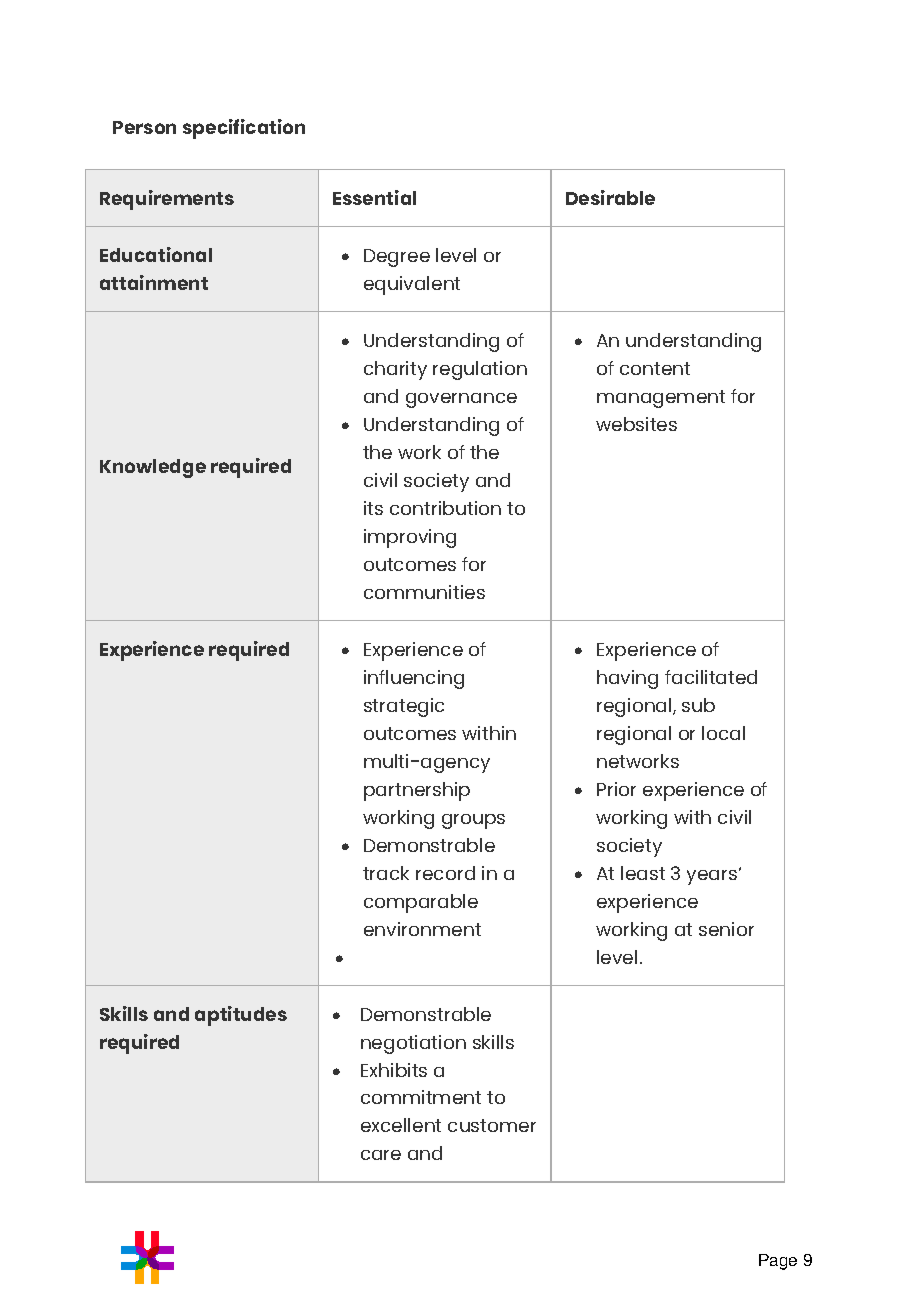 This screenshot has height=1308, width=924. What do you see at coordinates (414, 679) in the screenshot?
I see `influencing` at bounding box center [414, 679].
